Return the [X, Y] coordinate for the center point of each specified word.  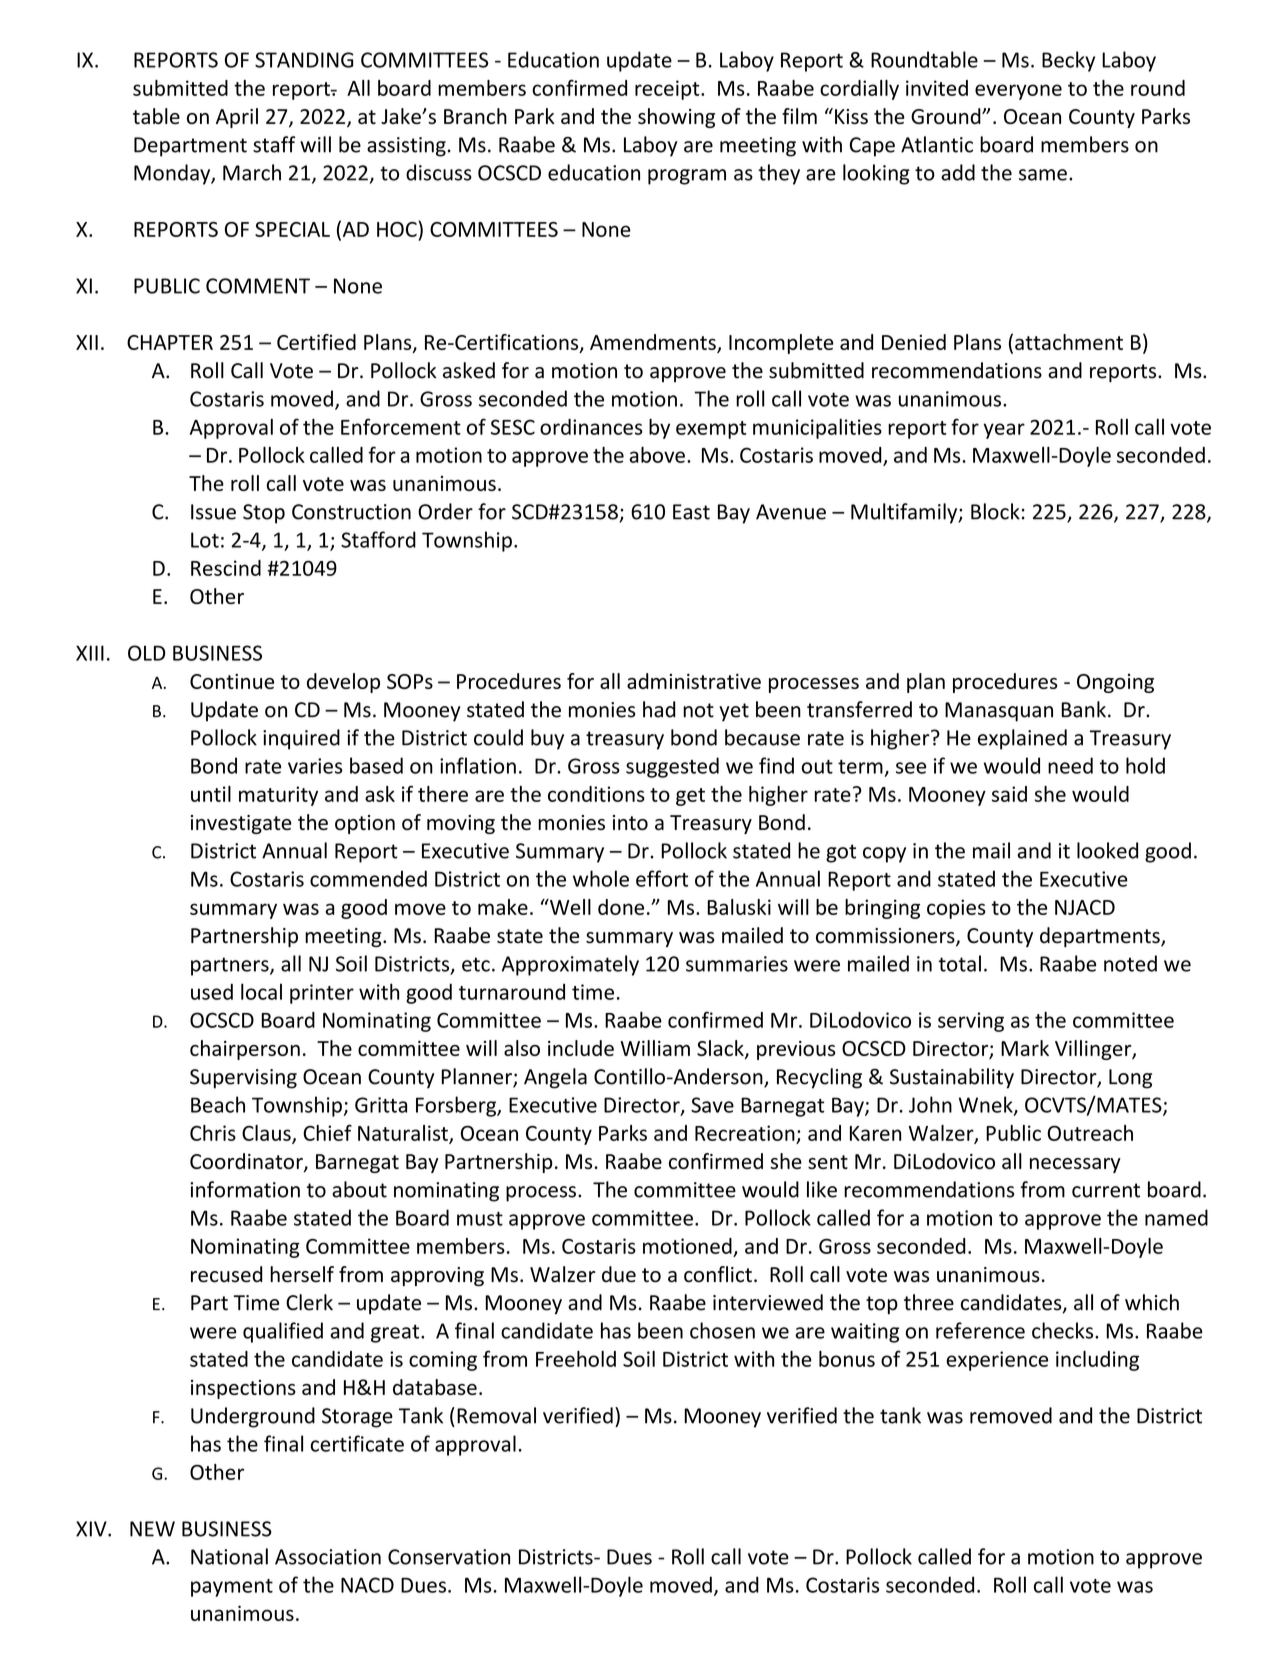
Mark [1025, 1048]
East [691, 512]
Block [995, 511]
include [581, 1048]
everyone [1018, 92]
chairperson [245, 1050]
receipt [668, 90]
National [229, 1556]
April [237, 118]
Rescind [226, 568]
